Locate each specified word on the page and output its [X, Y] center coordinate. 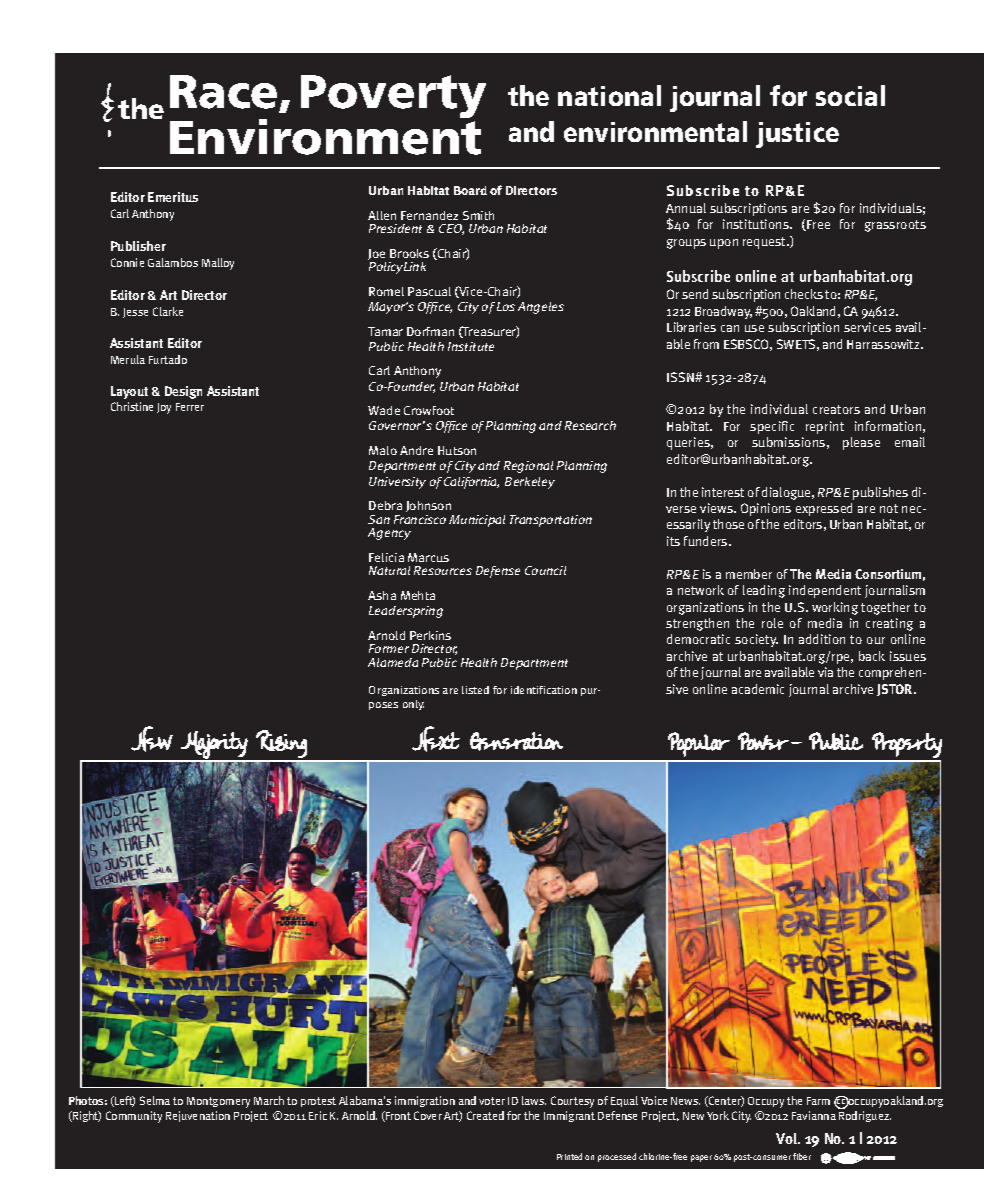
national [609, 95]
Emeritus [173, 197]
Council [545, 570]
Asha [382, 595]
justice [797, 135]
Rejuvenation [198, 1116]
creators [836, 409]
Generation [516, 741]
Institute [471, 346]
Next [436, 739]
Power [763, 741]
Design [183, 392]
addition [822, 639]
